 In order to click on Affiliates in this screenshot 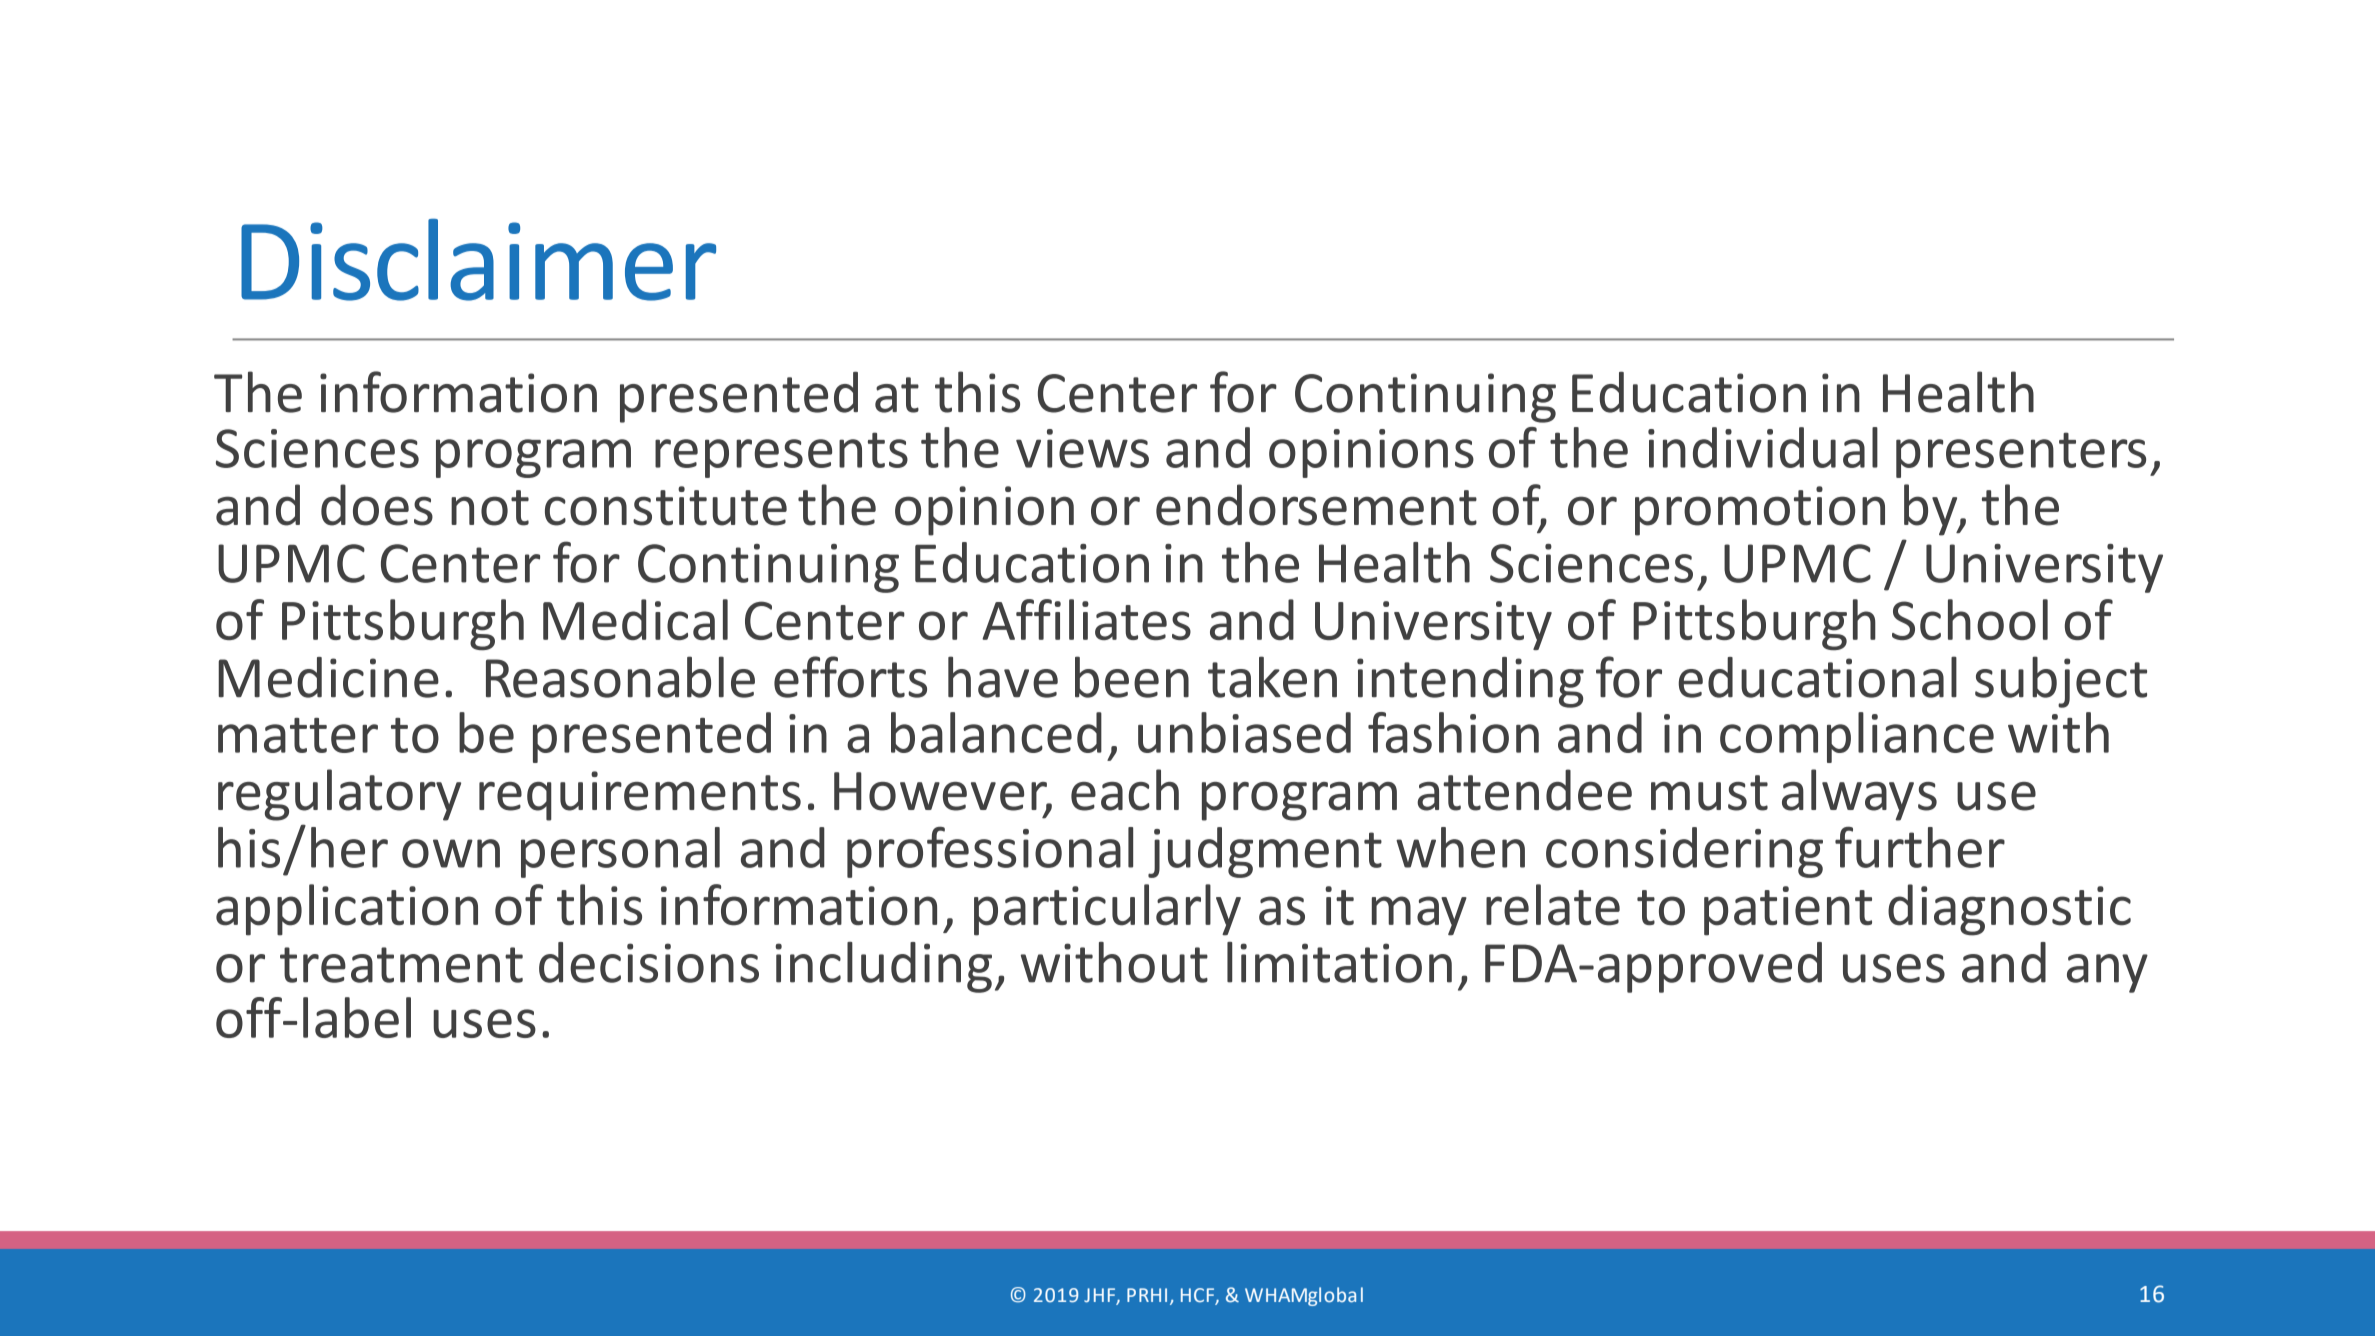, I will do `click(1086, 619)`.
